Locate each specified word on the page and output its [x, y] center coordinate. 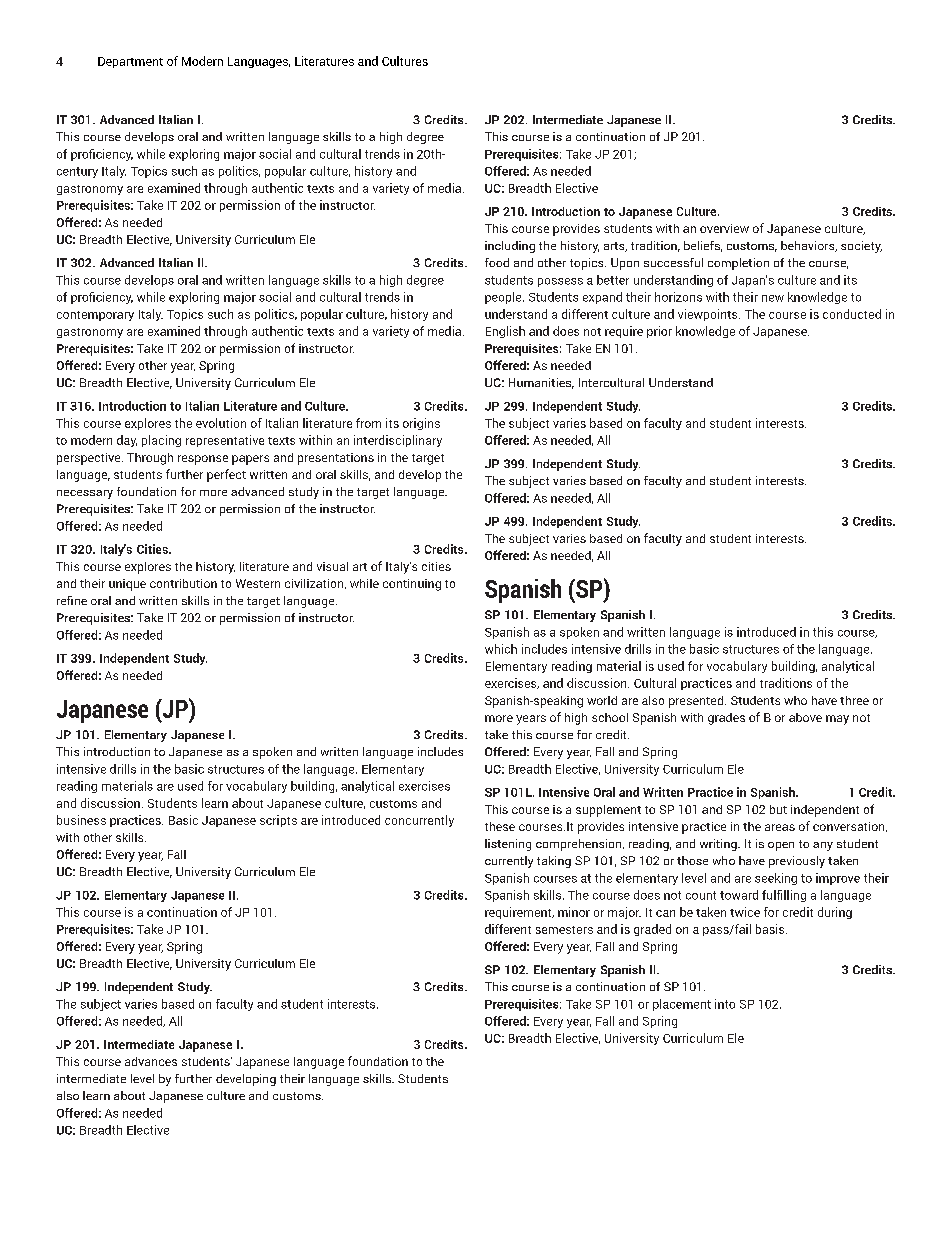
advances [151, 1061]
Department [130, 62]
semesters [564, 930]
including [510, 247]
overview [724, 228]
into [725, 1004]
